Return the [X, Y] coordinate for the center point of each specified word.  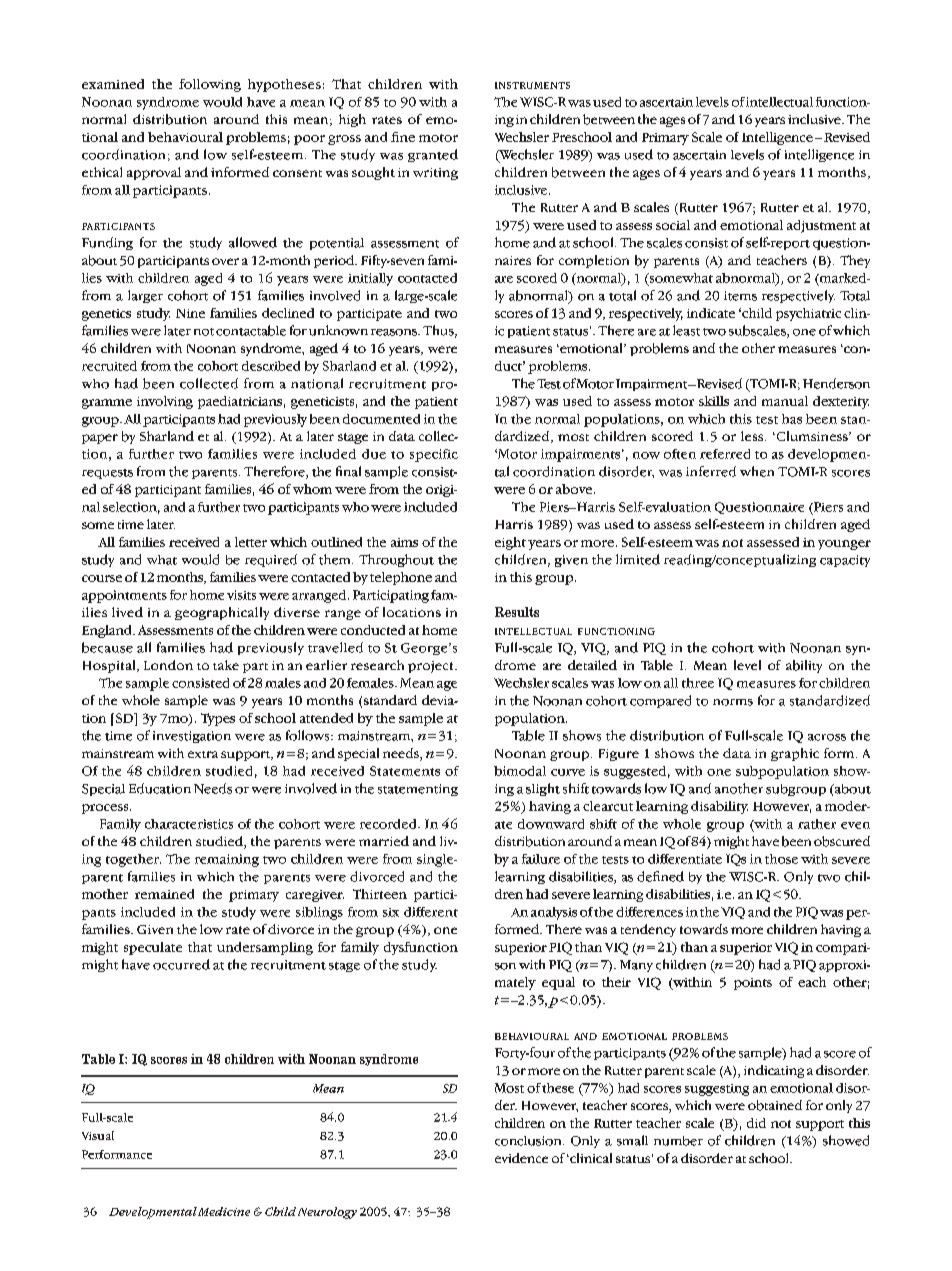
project [432, 667]
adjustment [821, 226]
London [168, 665]
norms [733, 702]
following [210, 85]
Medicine [224, 1211]
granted [433, 155]
